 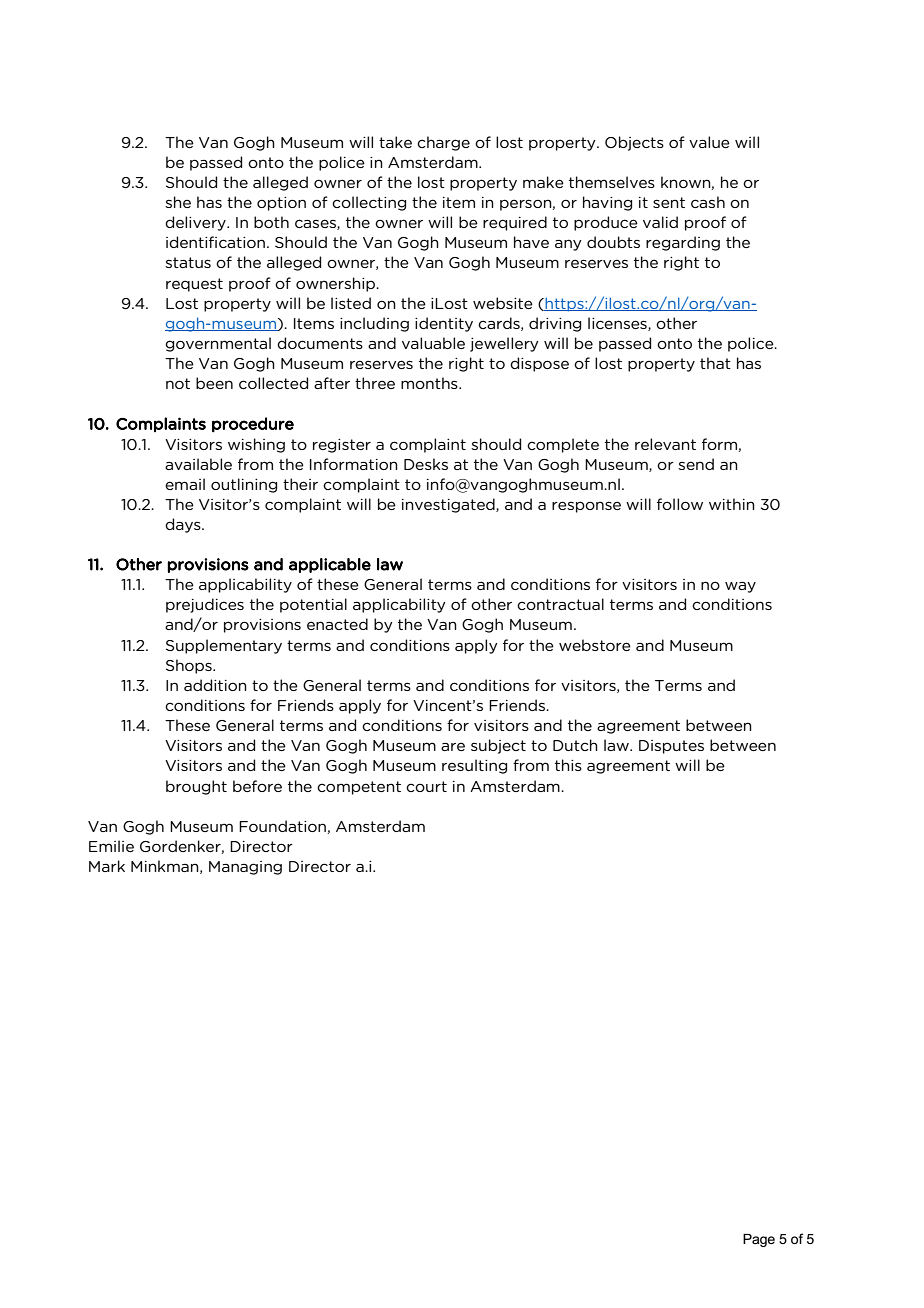 I want to click on she, so click(x=178, y=202).
